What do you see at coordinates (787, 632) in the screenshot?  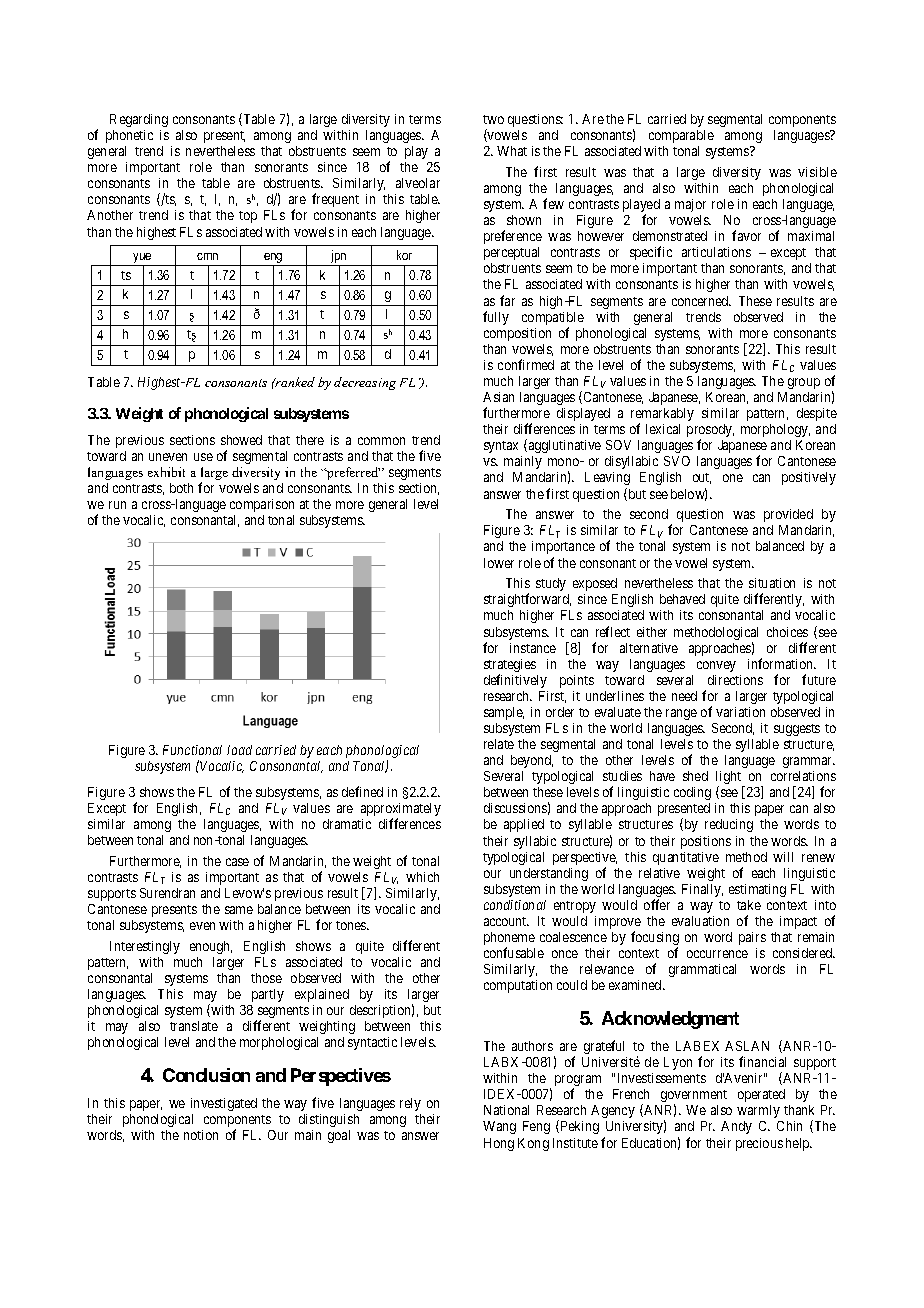 I see `choices` at bounding box center [787, 632].
